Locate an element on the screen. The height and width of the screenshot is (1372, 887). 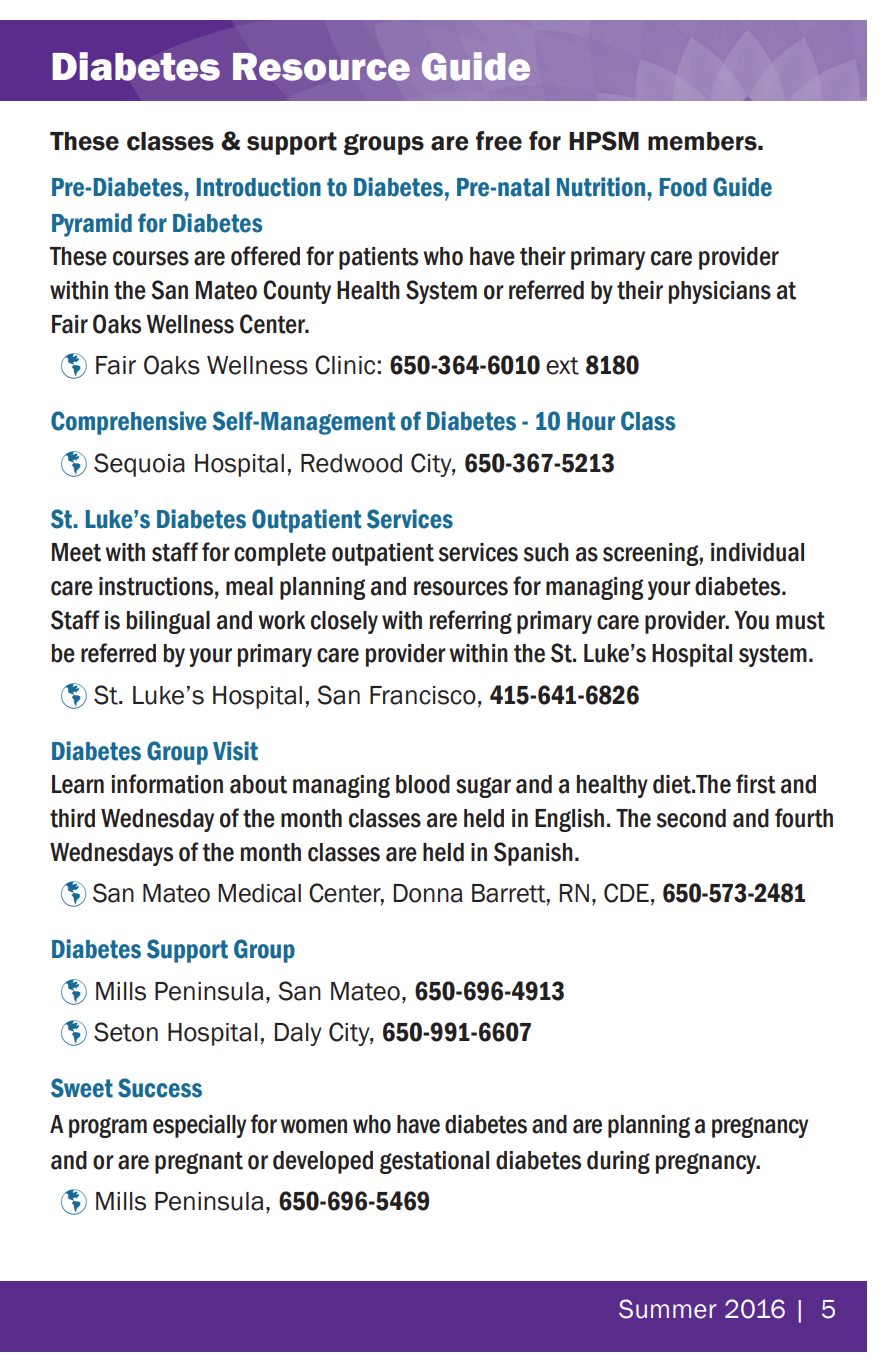
Francisco is located at coordinates (423, 695).
